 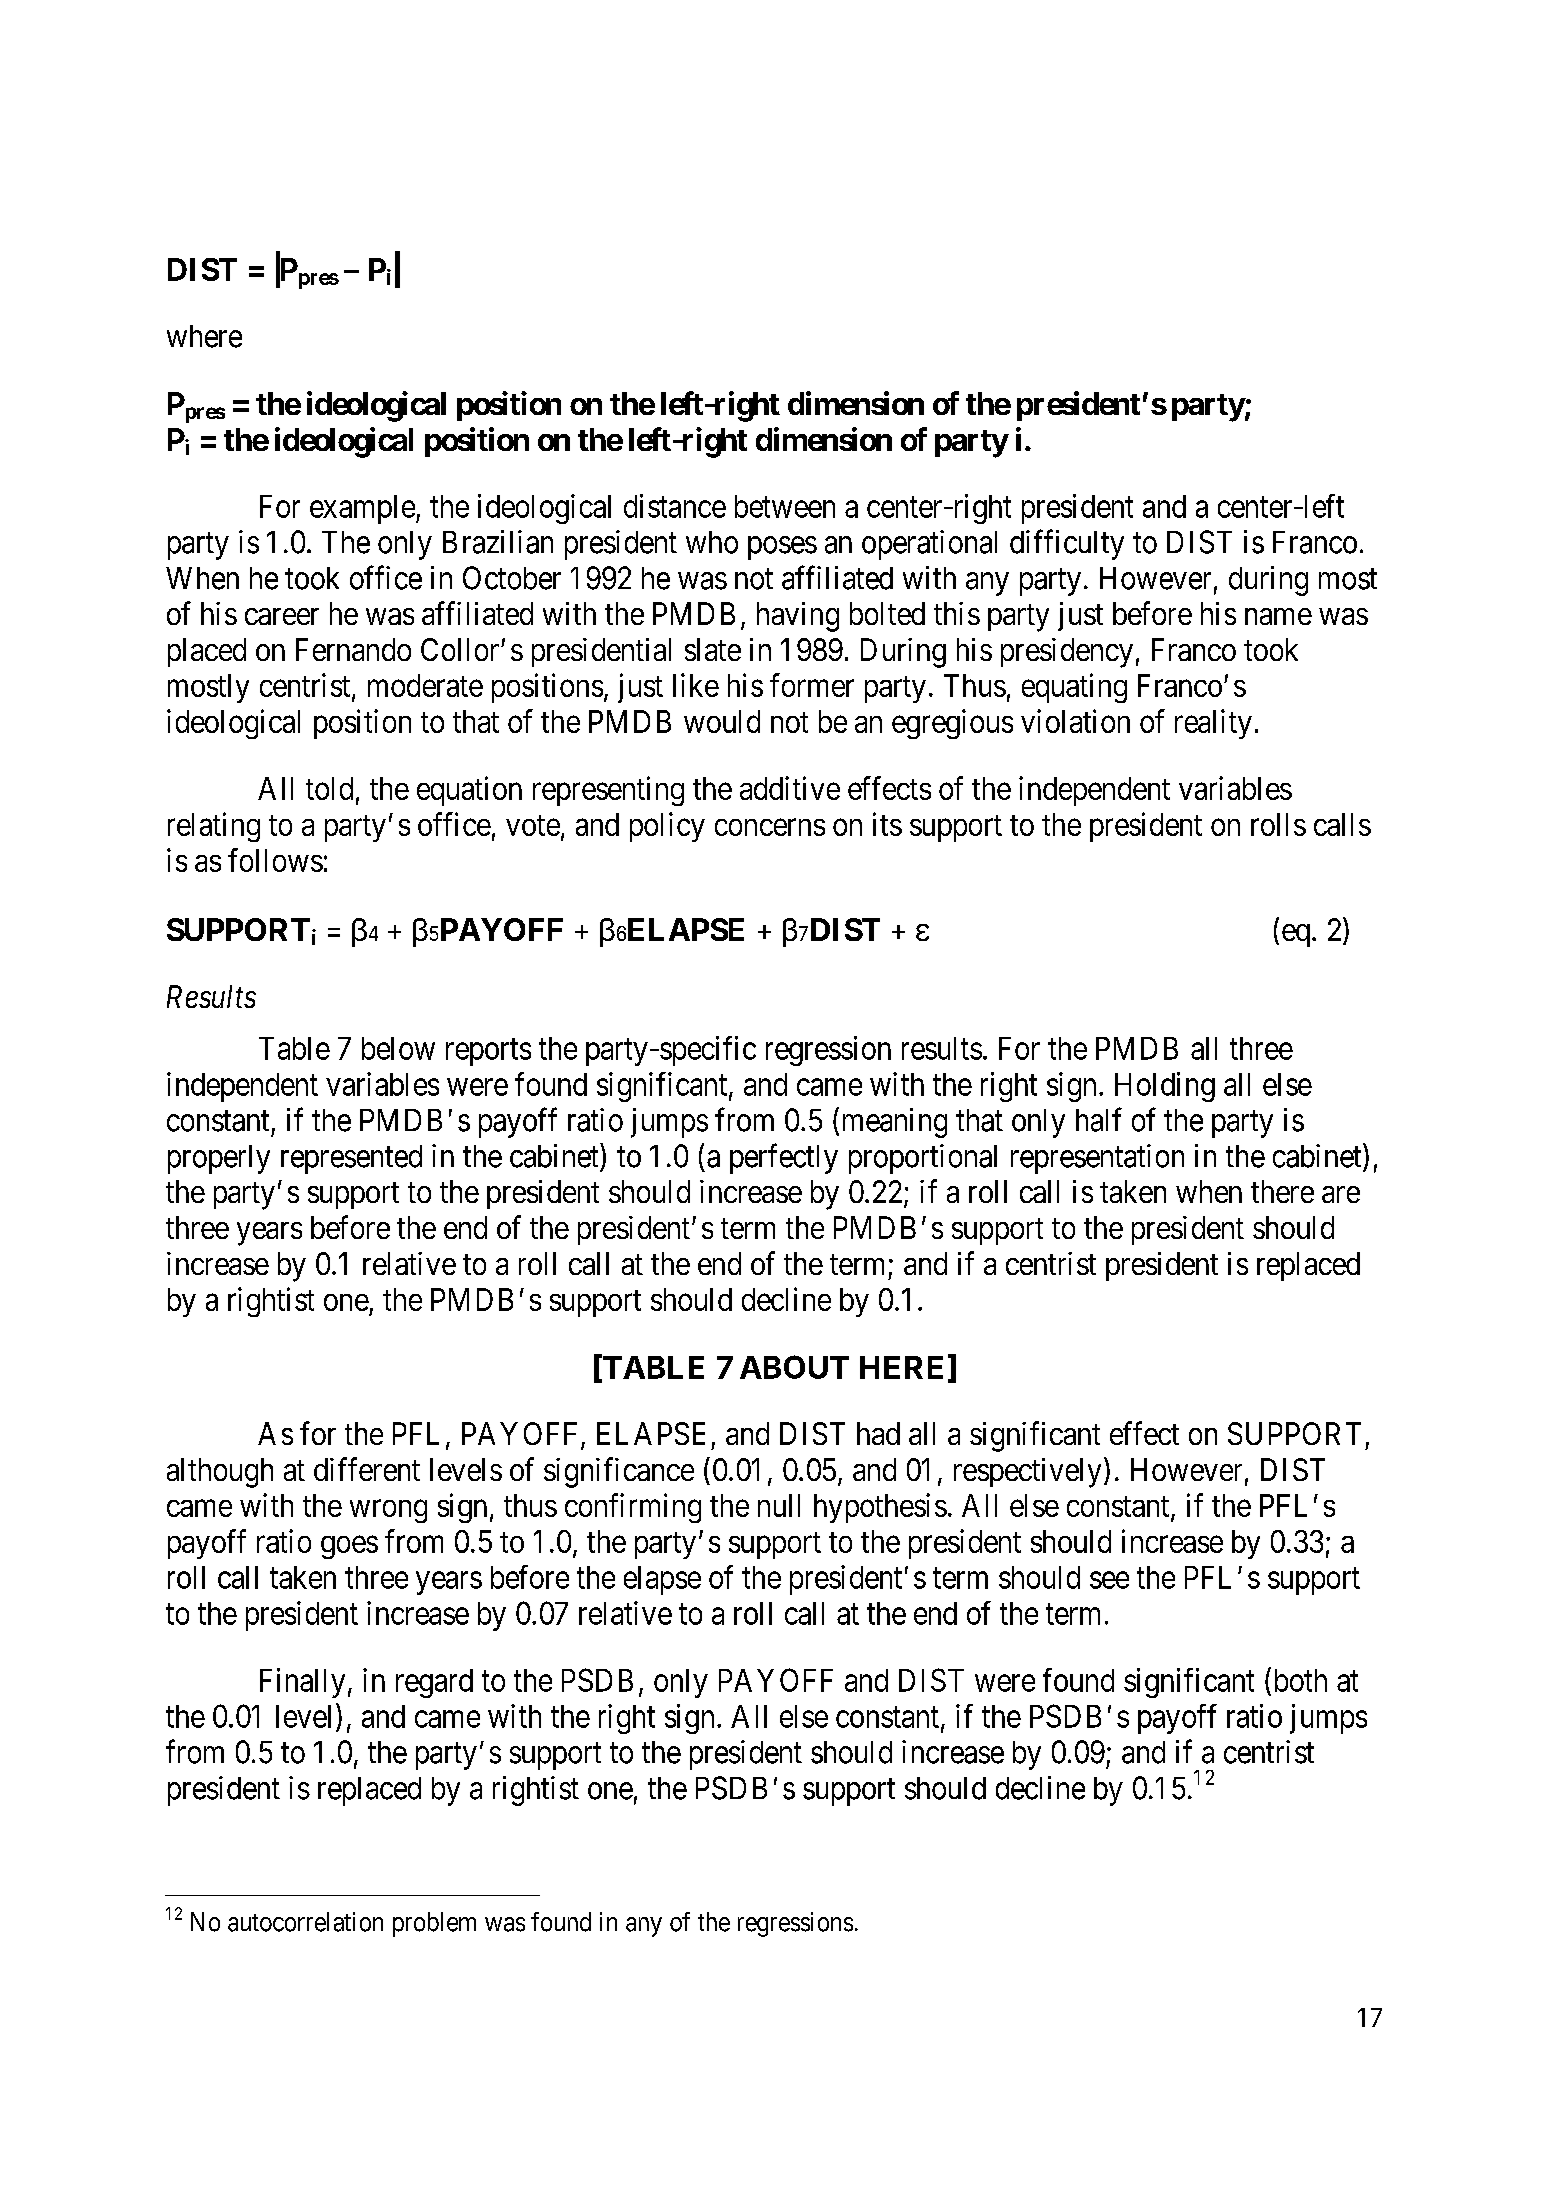 I want to click on poses, so click(x=782, y=548).
